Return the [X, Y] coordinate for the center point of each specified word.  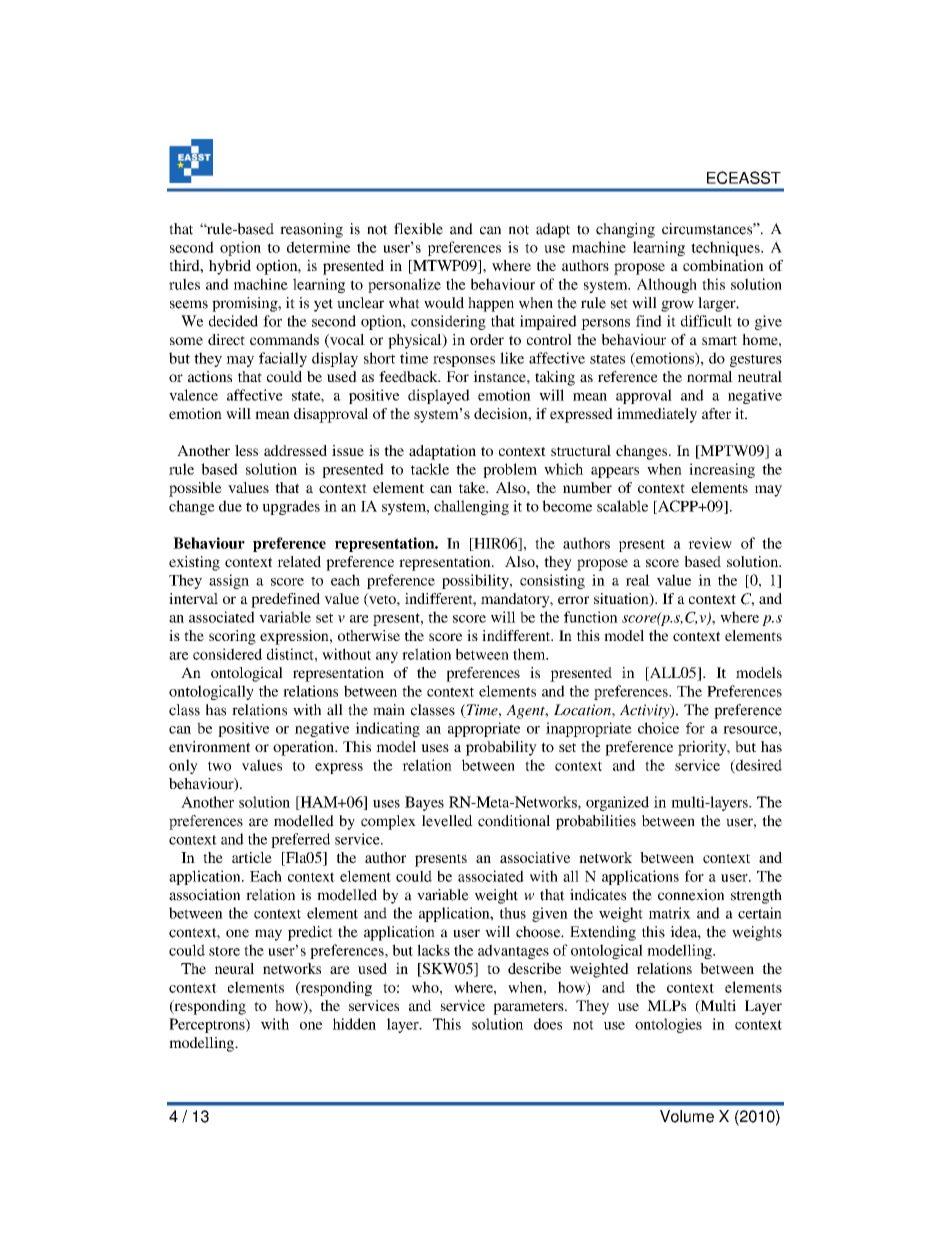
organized [617, 803]
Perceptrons [208, 1025]
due [230, 506]
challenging [471, 507]
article [252, 857]
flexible [418, 229]
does [548, 1024]
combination [723, 265]
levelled [447, 821]
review [710, 543]
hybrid [230, 267]
